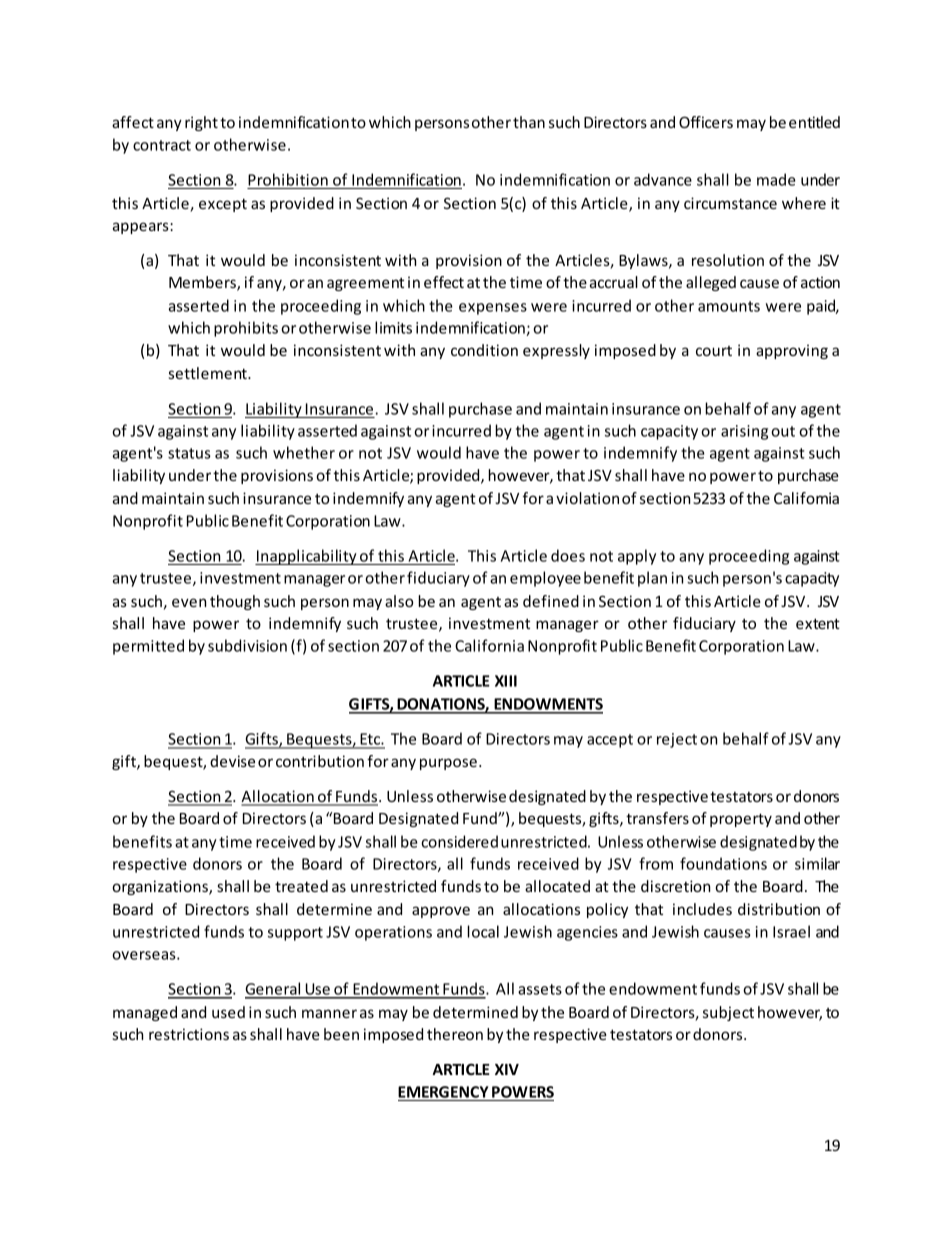 This screenshot has width=952, height=1233. What do you see at coordinates (551, 601) in the screenshot?
I see `defined` at bounding box center [551, 601].
